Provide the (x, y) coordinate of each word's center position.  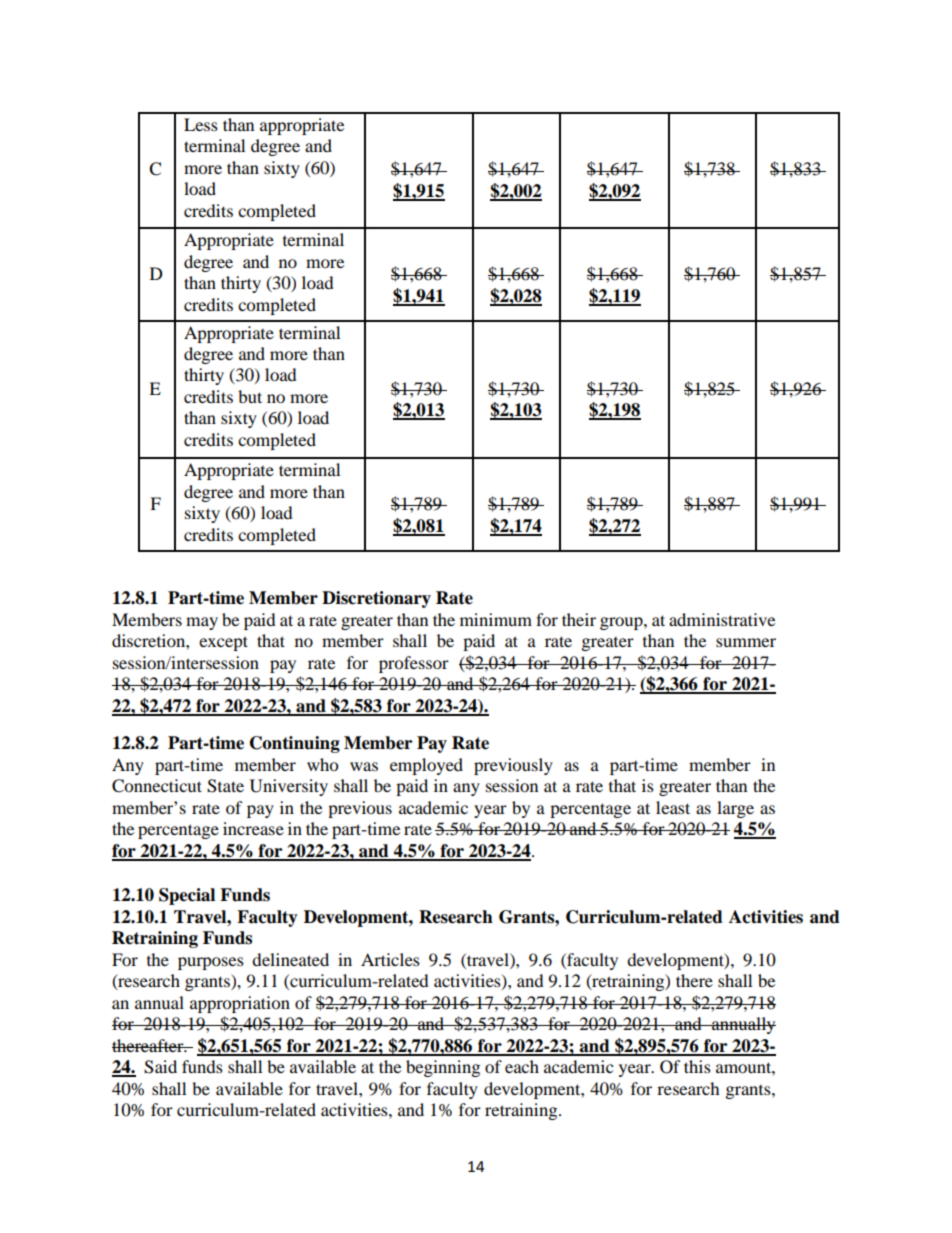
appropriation (240, 1004)
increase (253, 828)
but (250, 396)
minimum (496, 619)
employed (426, 766)
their (579, 619)
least (673, 807)
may (202, 623)
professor (414, 664)
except (223, 643)
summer (746, 642)
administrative (722, 619)
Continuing (295, 744)
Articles (390, 959)
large (735, 809)
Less (201, 124)
